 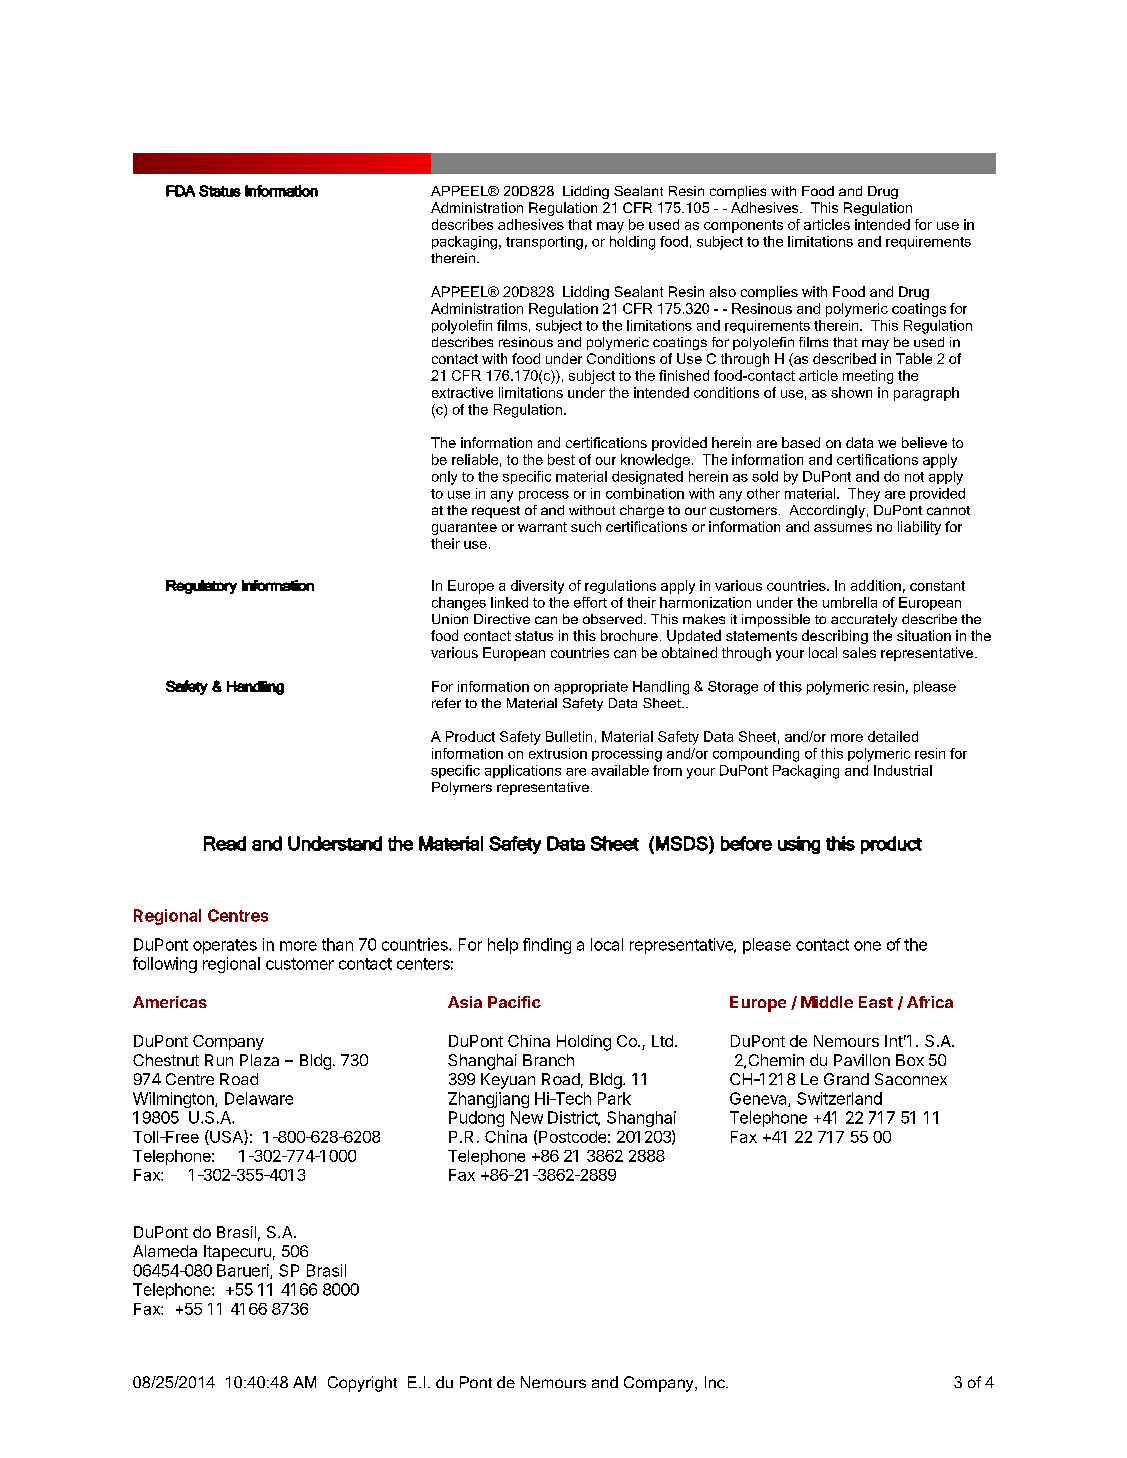 I want to click on components, so click(x=743, y=226).
